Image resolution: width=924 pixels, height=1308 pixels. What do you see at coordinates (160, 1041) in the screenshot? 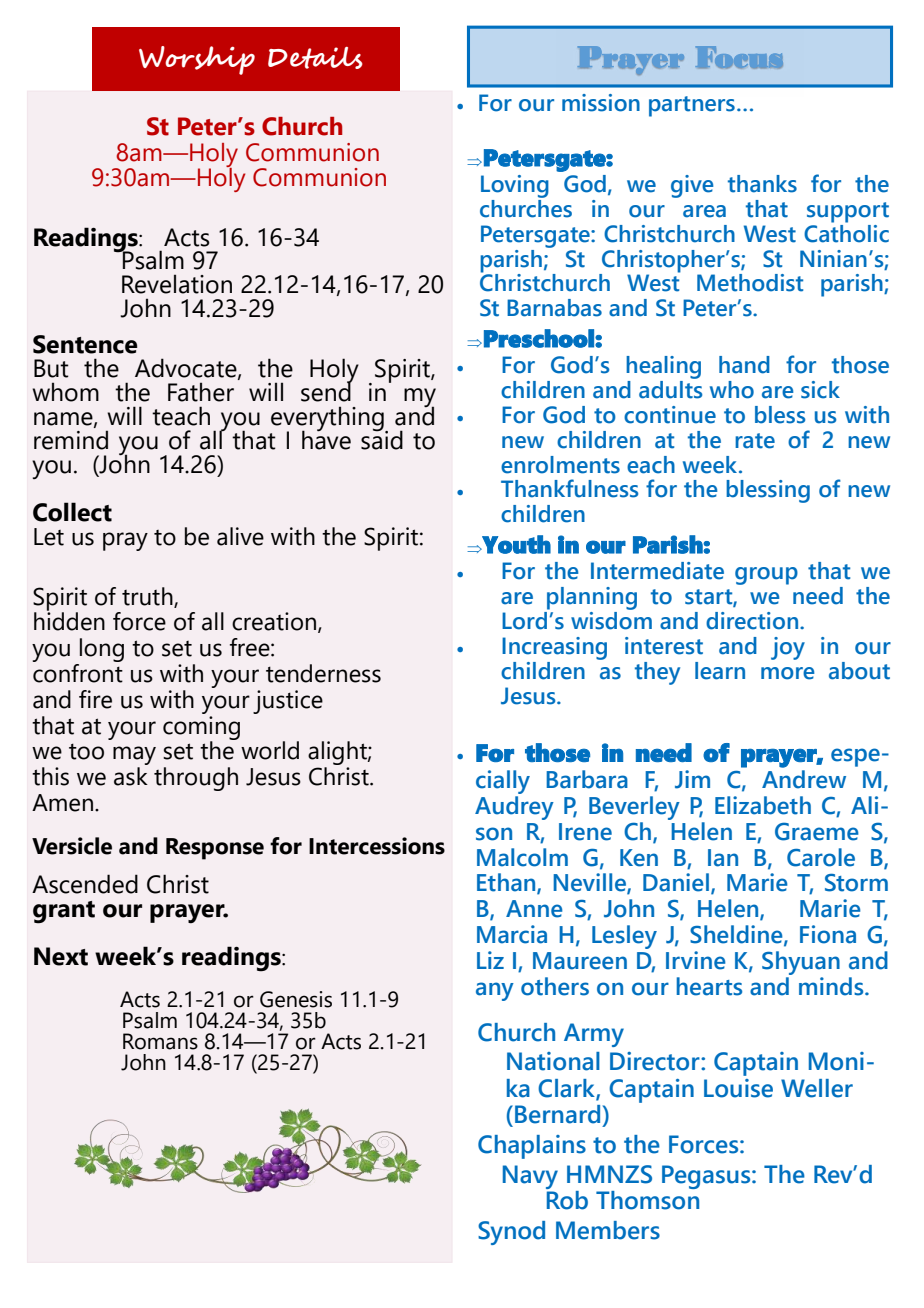
I see `Romans` at bounding box center [160, 1041].
